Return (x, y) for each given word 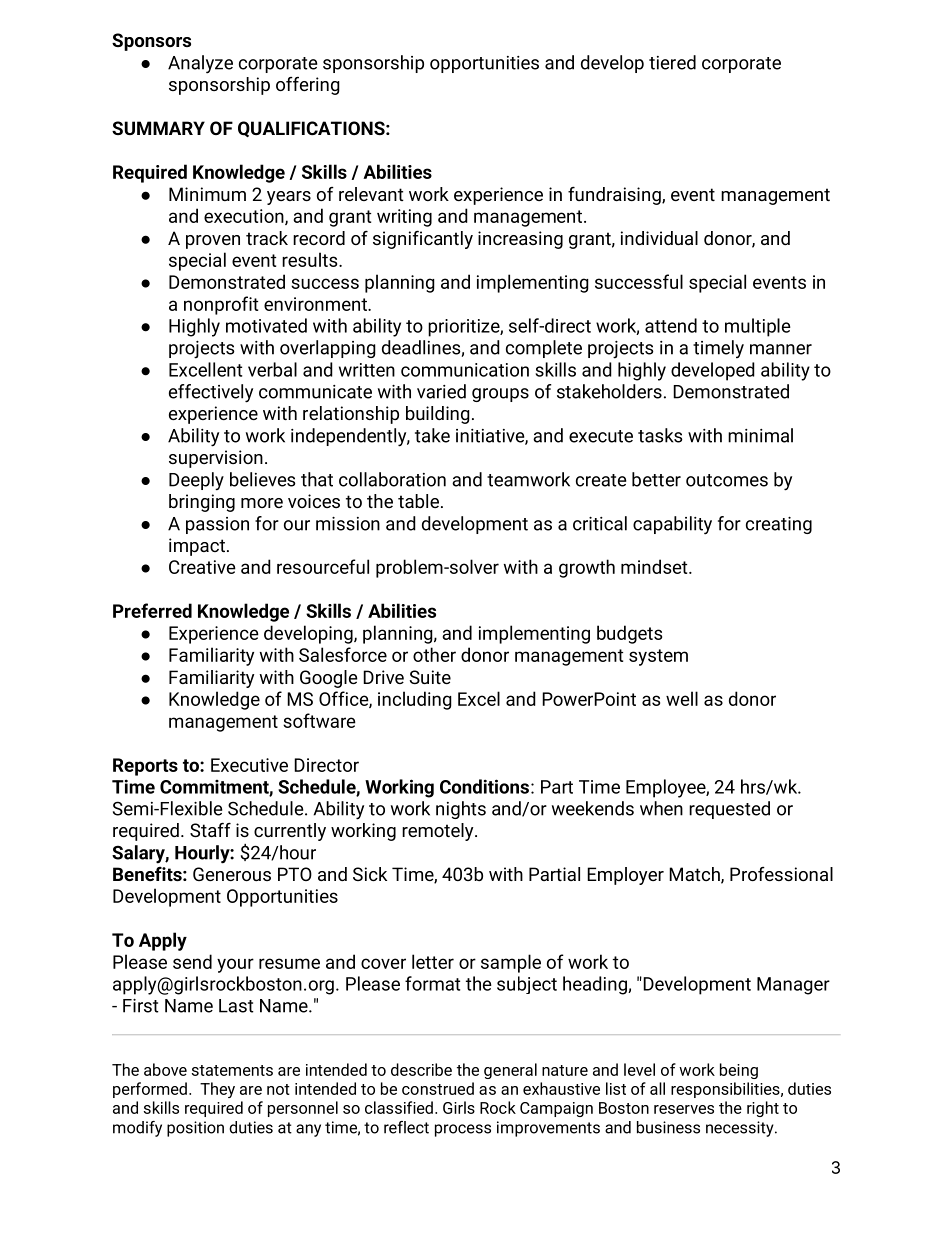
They (217, 1090)
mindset (655, 566)
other (434, 654)
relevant (371, 194)
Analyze (200, 64)
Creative (202, 567)
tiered (672, 62)
